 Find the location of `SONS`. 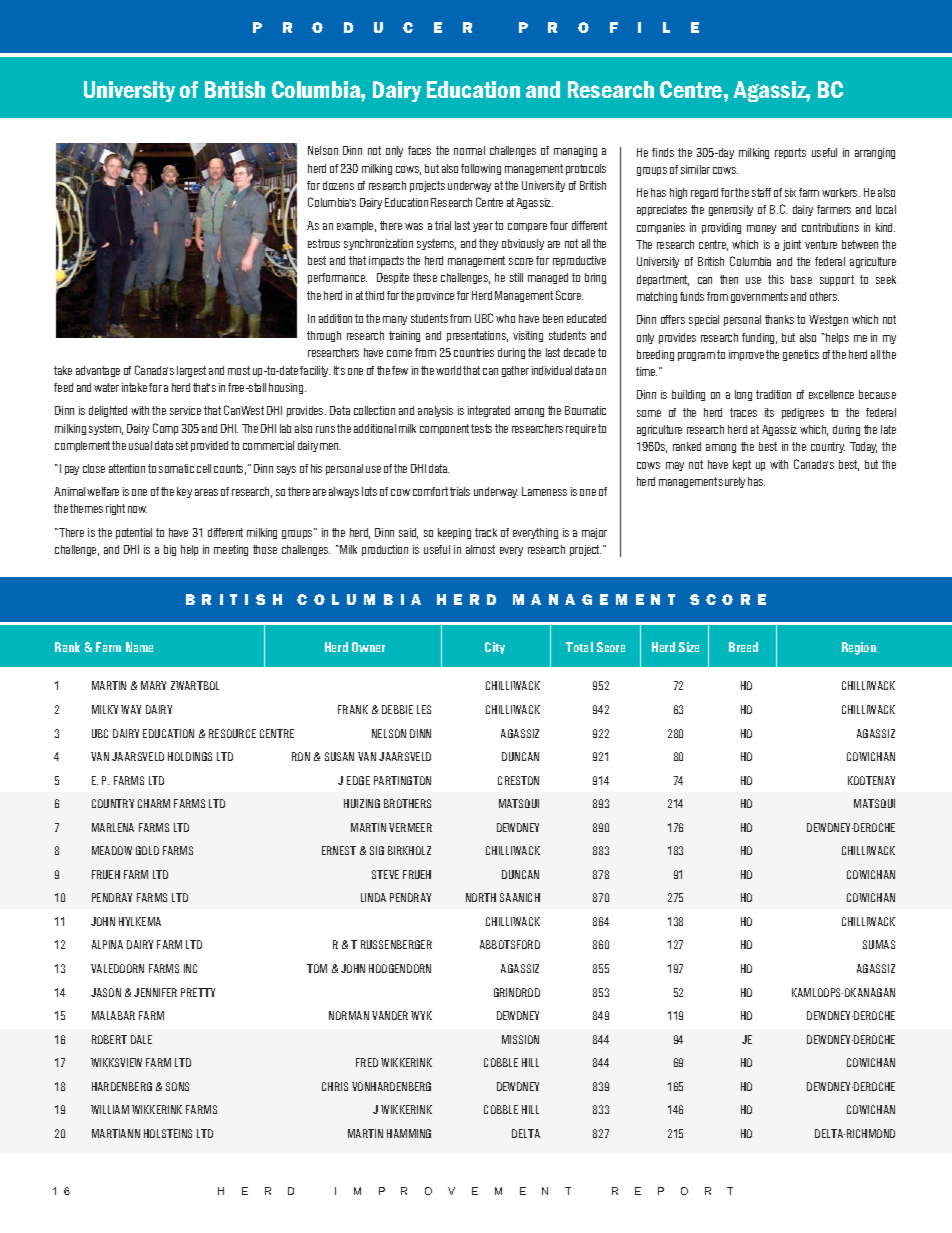

SONS is located at coordinates (177, 1086).
